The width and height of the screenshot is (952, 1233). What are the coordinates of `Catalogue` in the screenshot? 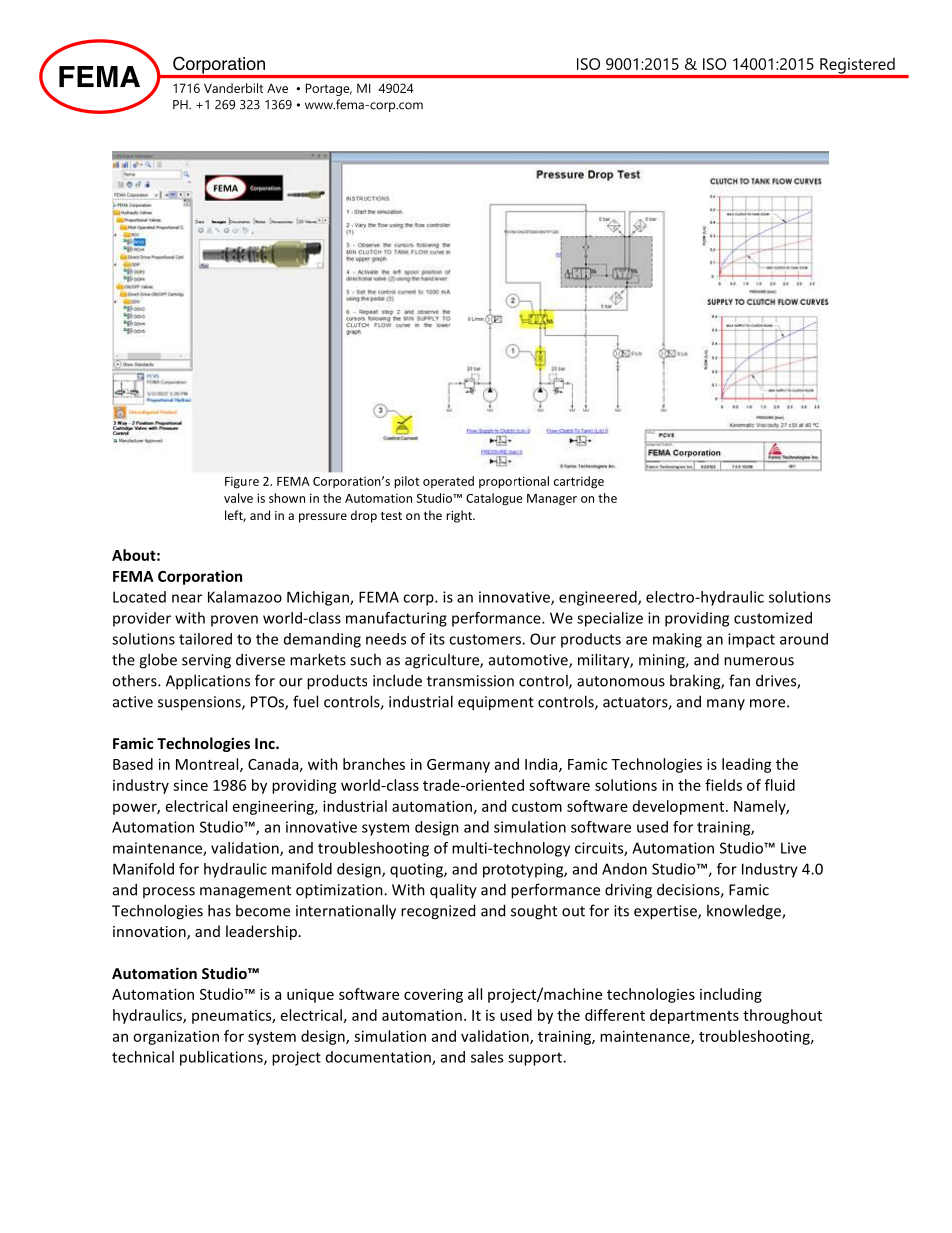 It's located at (494, 499).
